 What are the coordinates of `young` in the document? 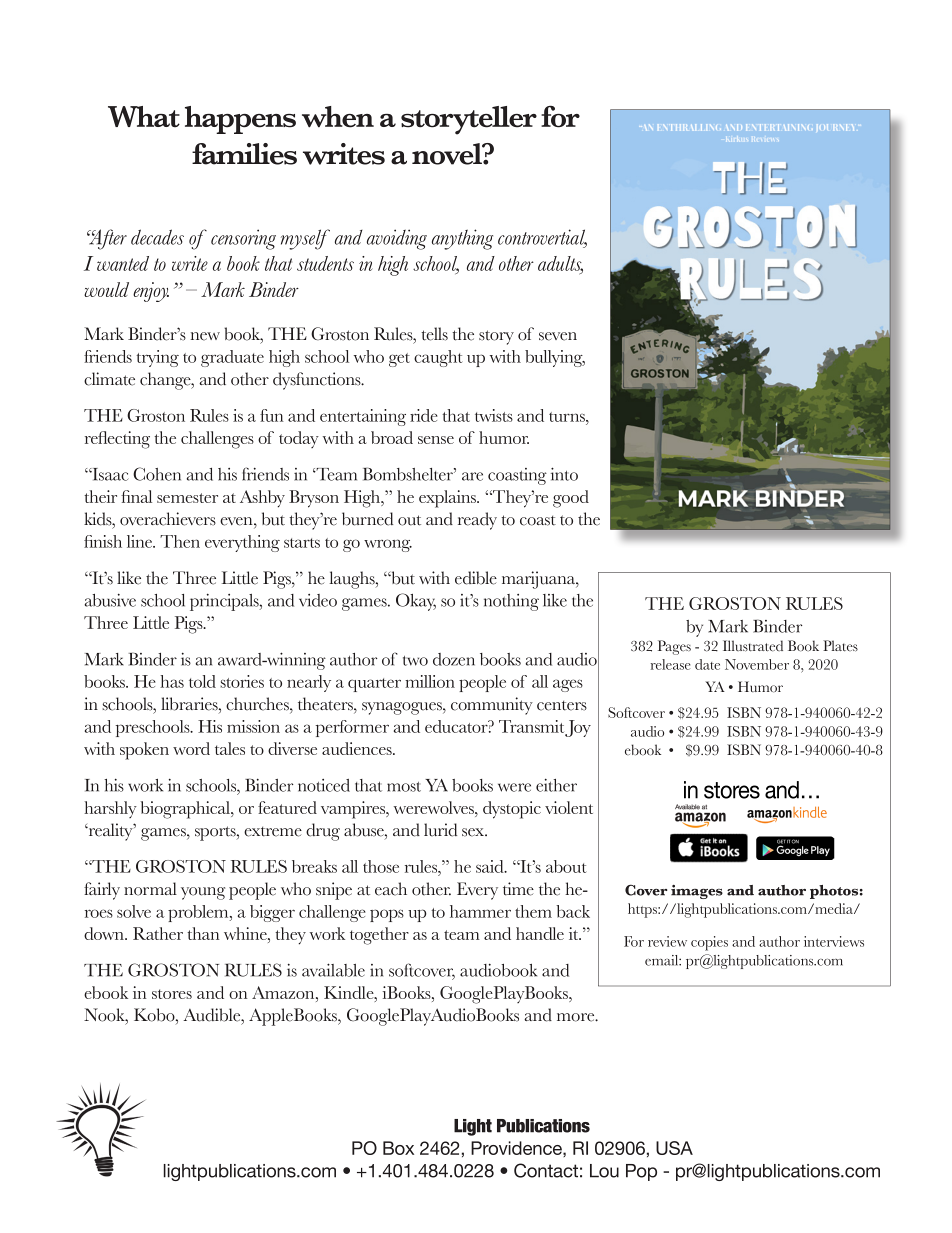 It's located at (203, 893).
